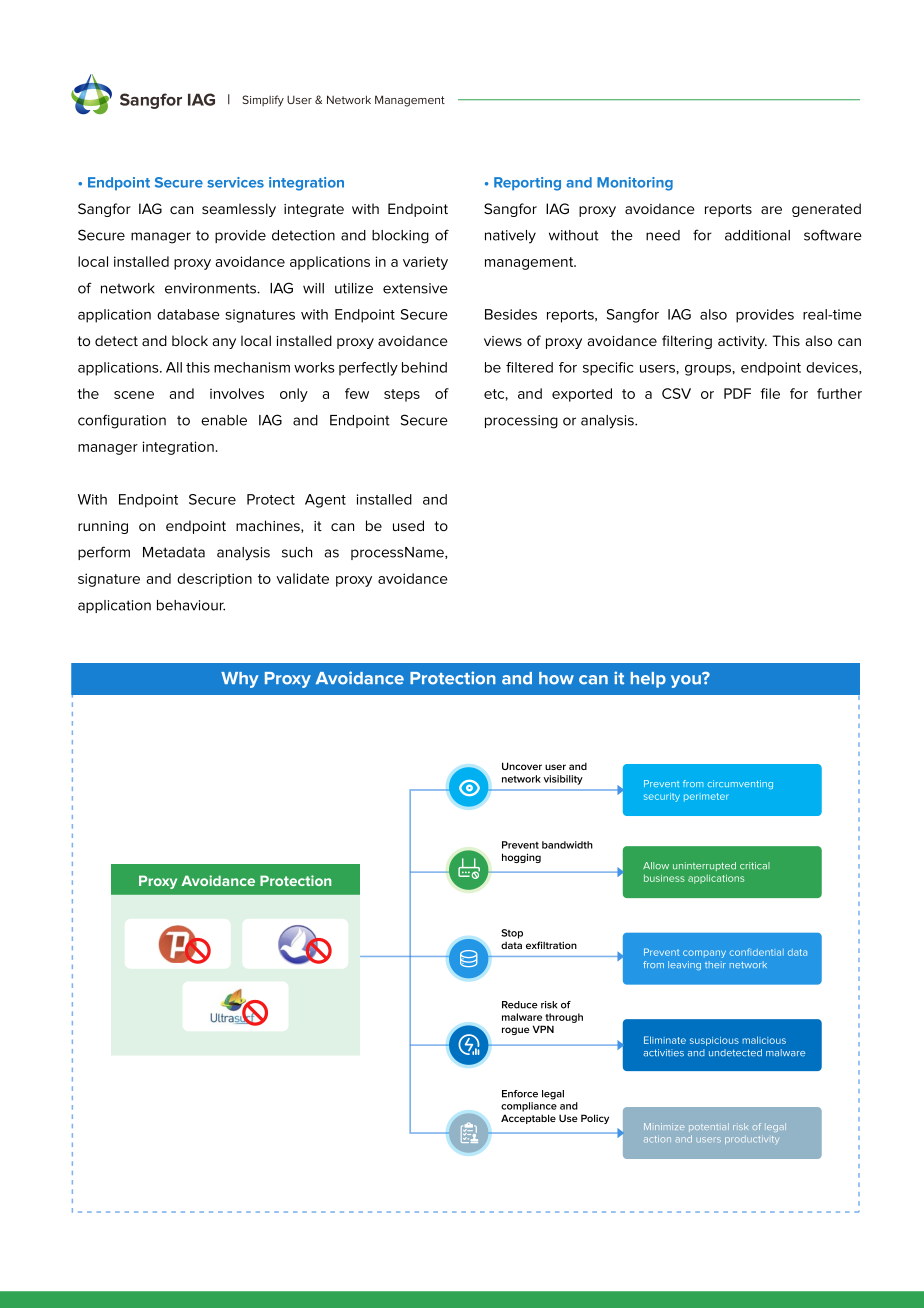 This document has width=924, height=1308. Describe the element at coordinates (527, 184) in the document. I see `Reporting` at that location.
